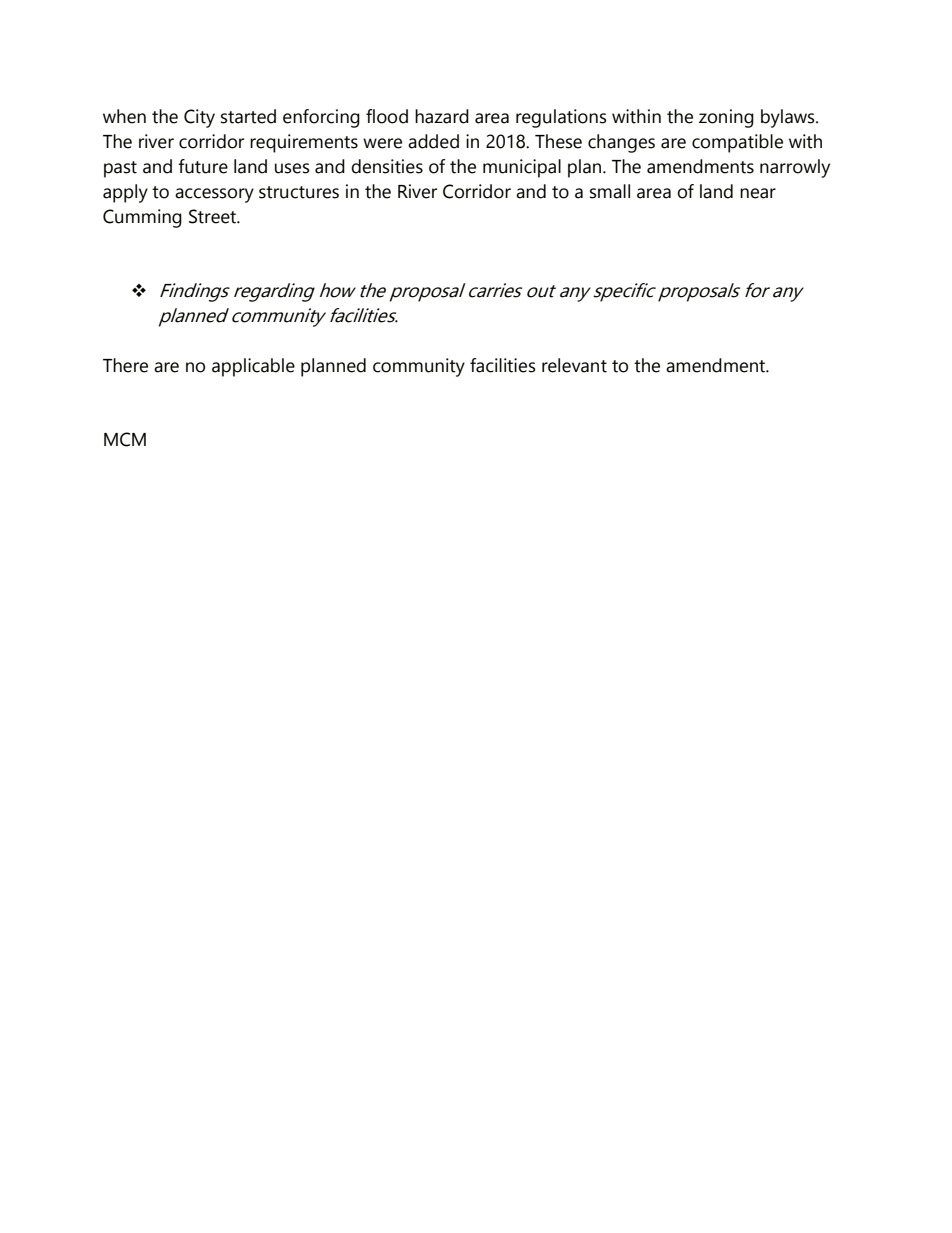  What do you see at coordinates (142, 218) in the document?
I see `Cumming` at bounding box center [142, 218].
